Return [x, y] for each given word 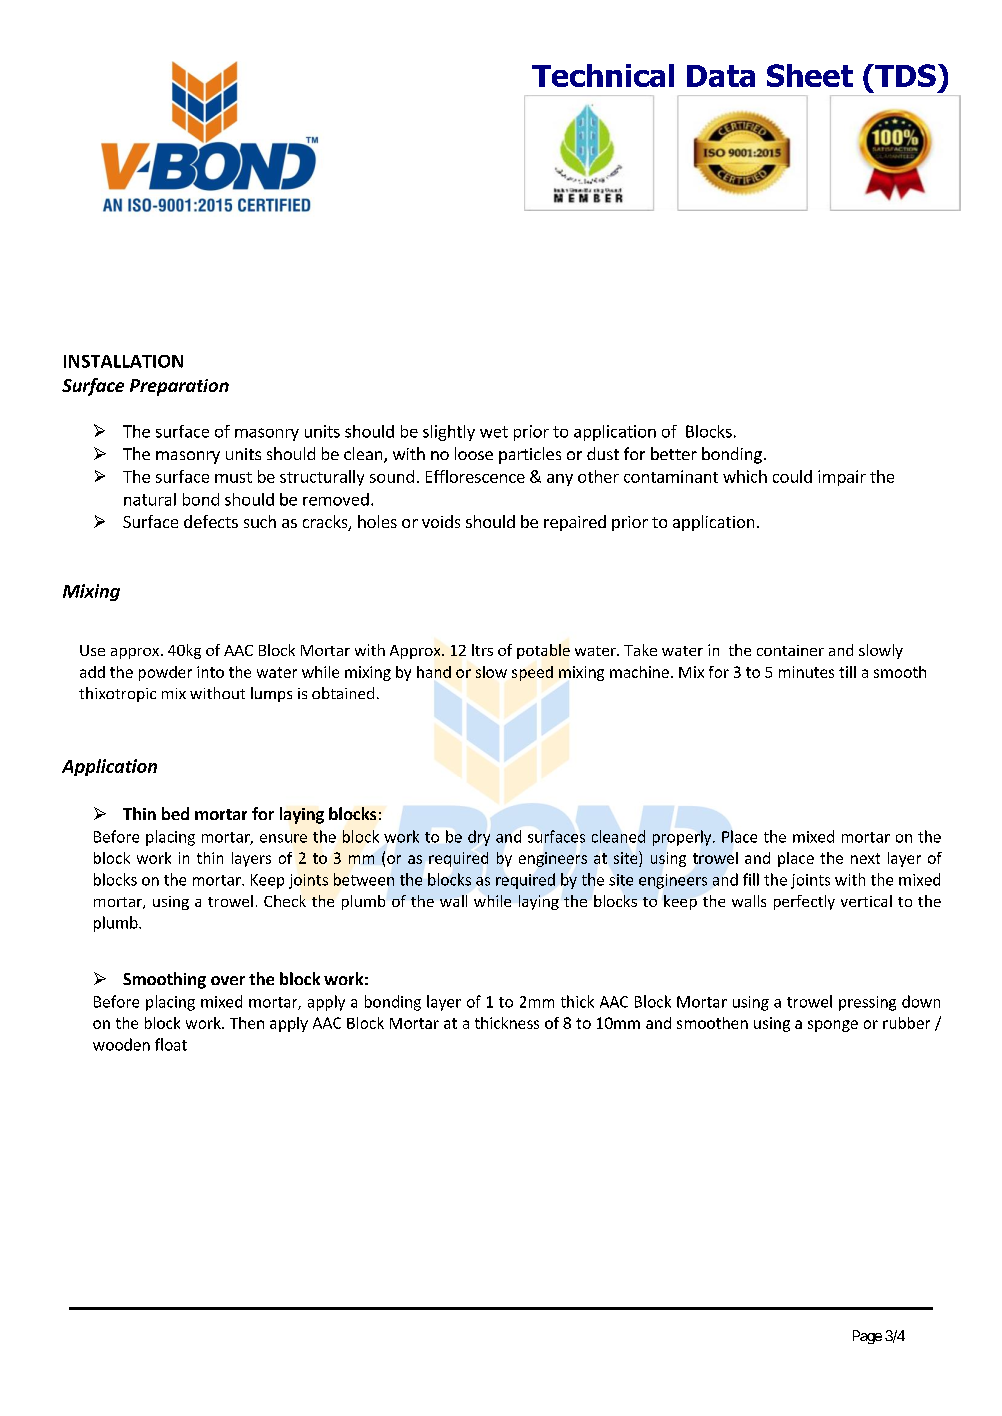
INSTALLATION [123, 361]
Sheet [810, 75]
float [171, 1044]
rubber [906, 1023]
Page [867, 1337]
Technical [603, 75]
